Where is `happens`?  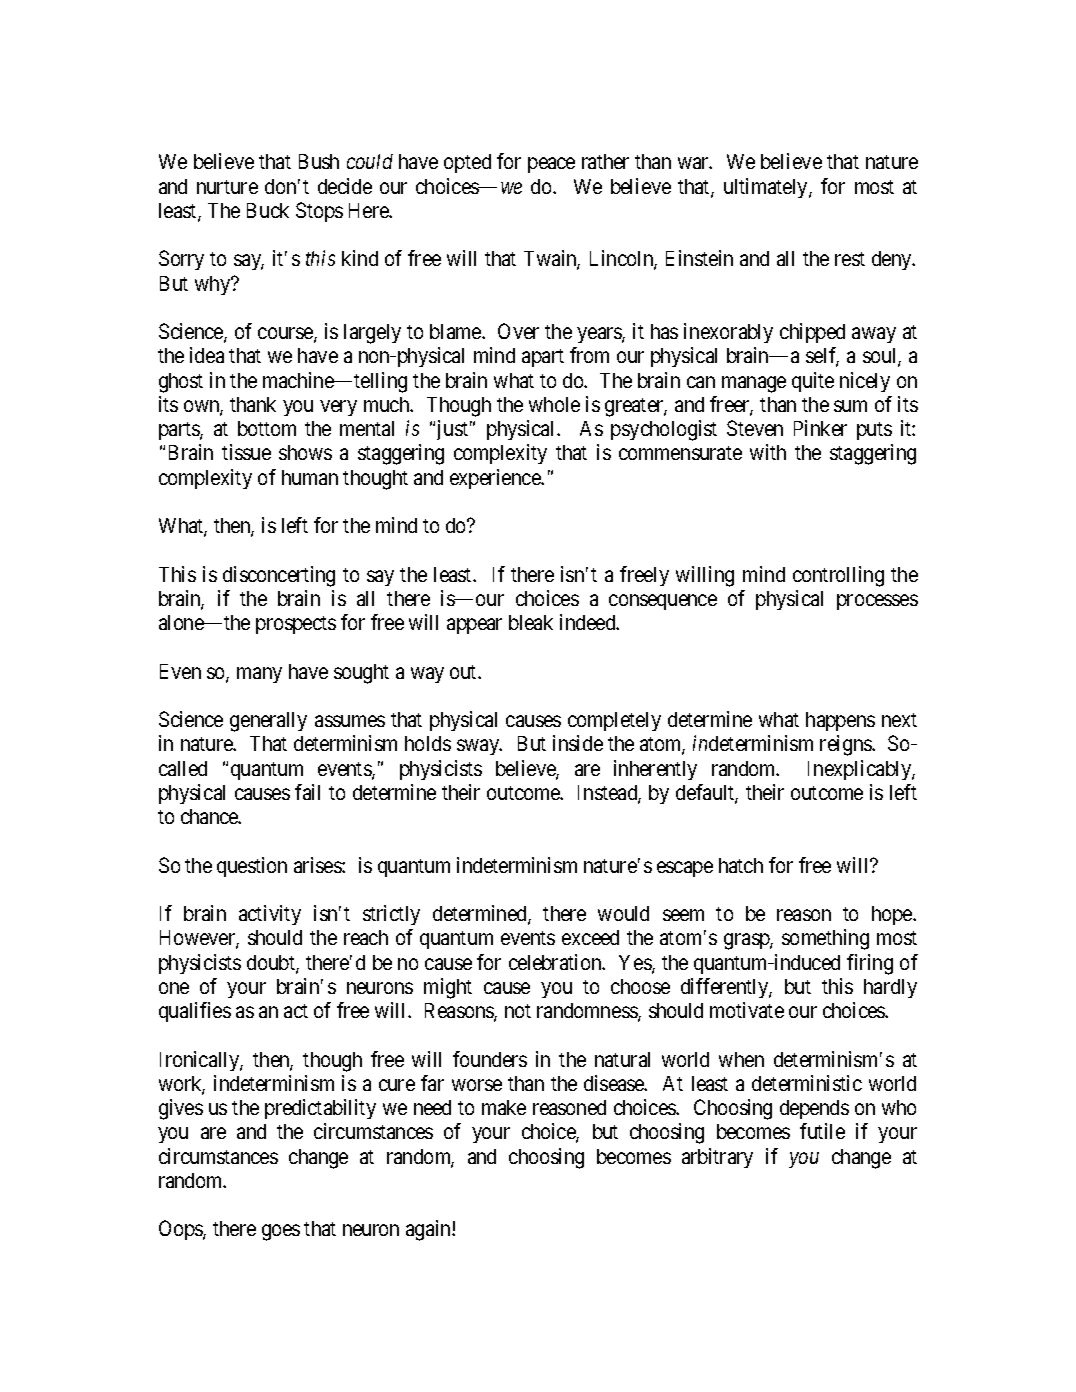 happens is located at coordinates (840, 721).
